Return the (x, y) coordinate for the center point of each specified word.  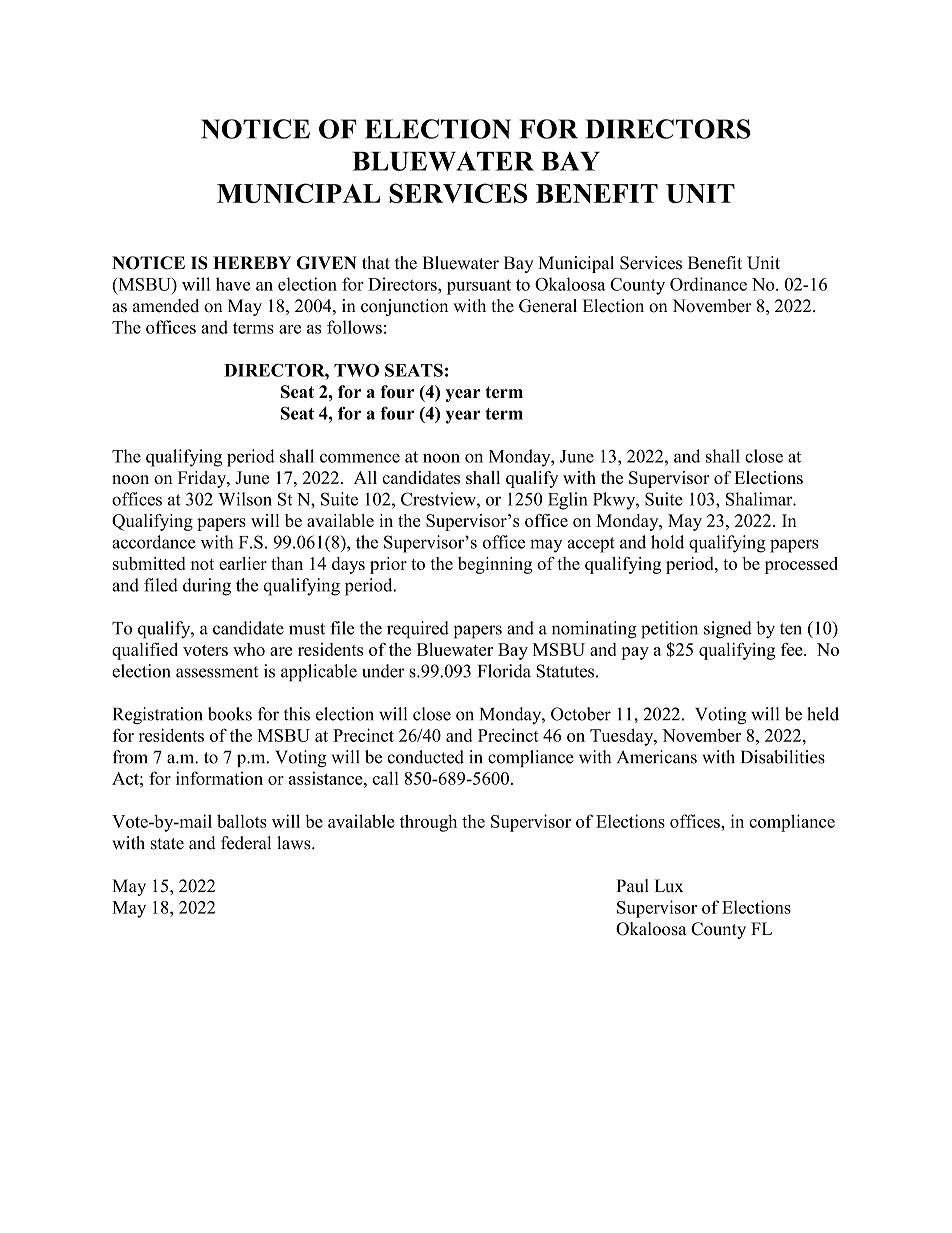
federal (246, 843)
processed (801, 565)
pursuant (479, 287)
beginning (495, 565)
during (207, 587)
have (233, 284)
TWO (356, 370)
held (823, 714)
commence (360, 458)
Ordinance (708, 284)
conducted (426, 757)
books (230, 714)
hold (667, 542)
